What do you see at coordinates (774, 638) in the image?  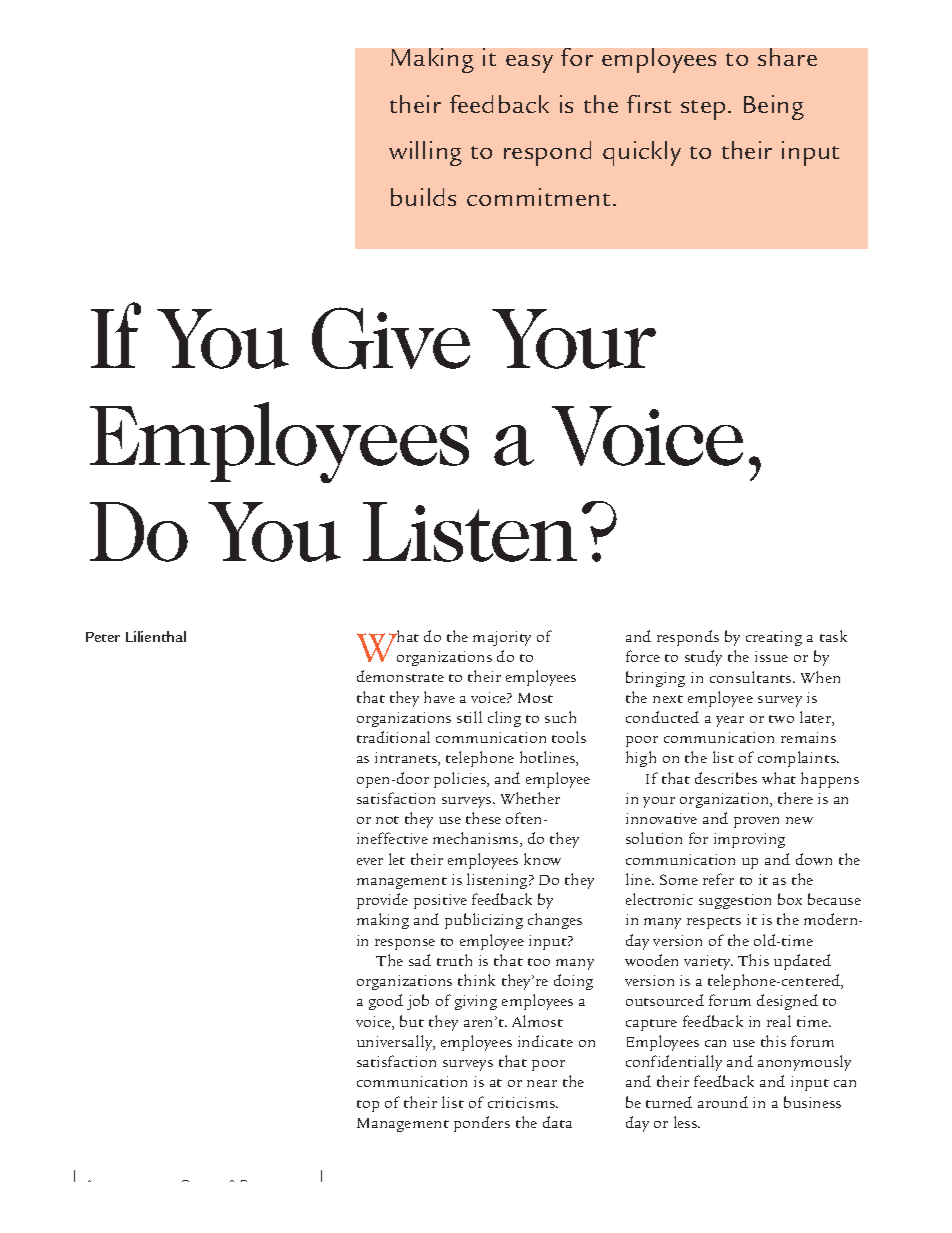 I see `creating` at bounding box center [774, 638].
